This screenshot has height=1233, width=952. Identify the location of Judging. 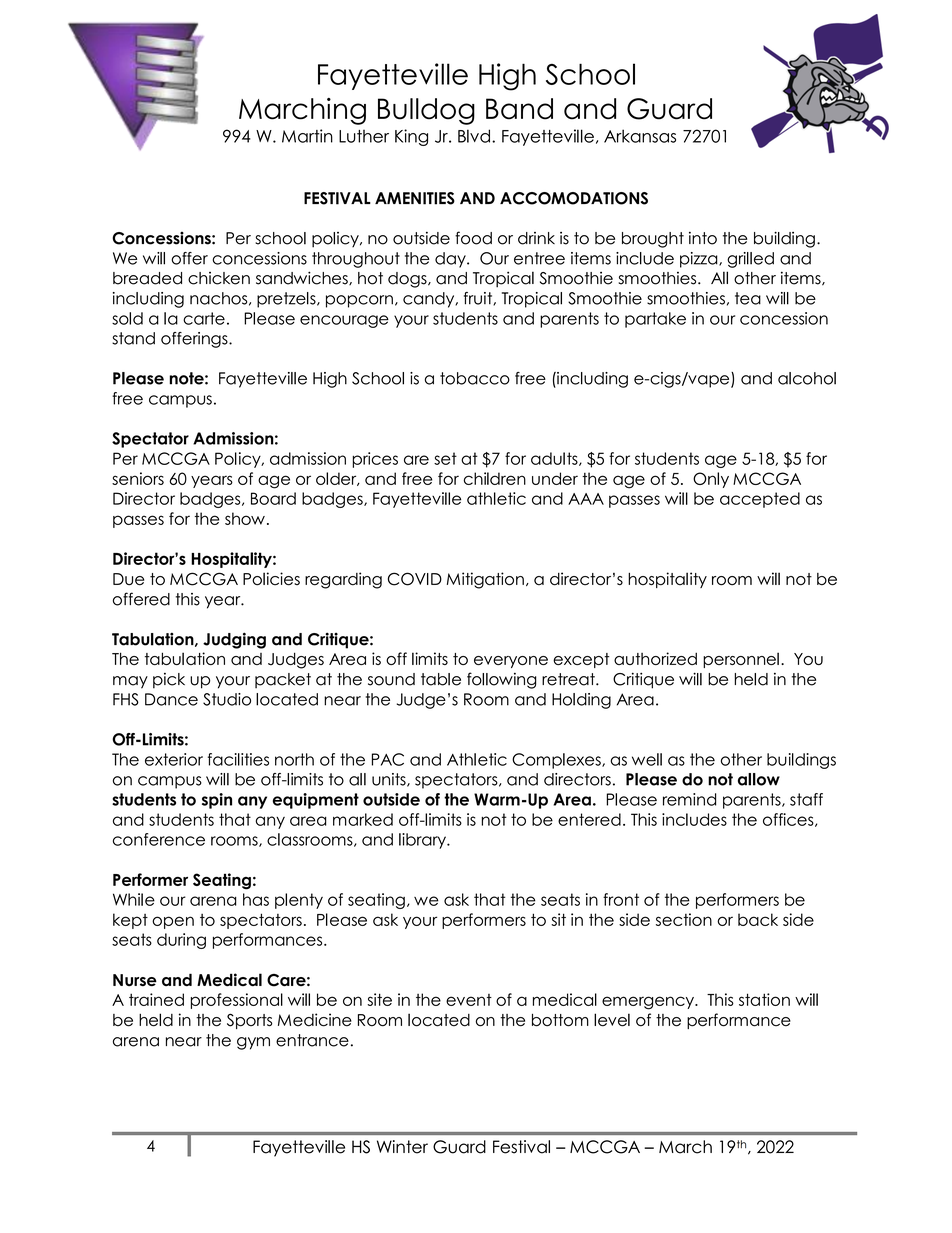
(234, 640).
